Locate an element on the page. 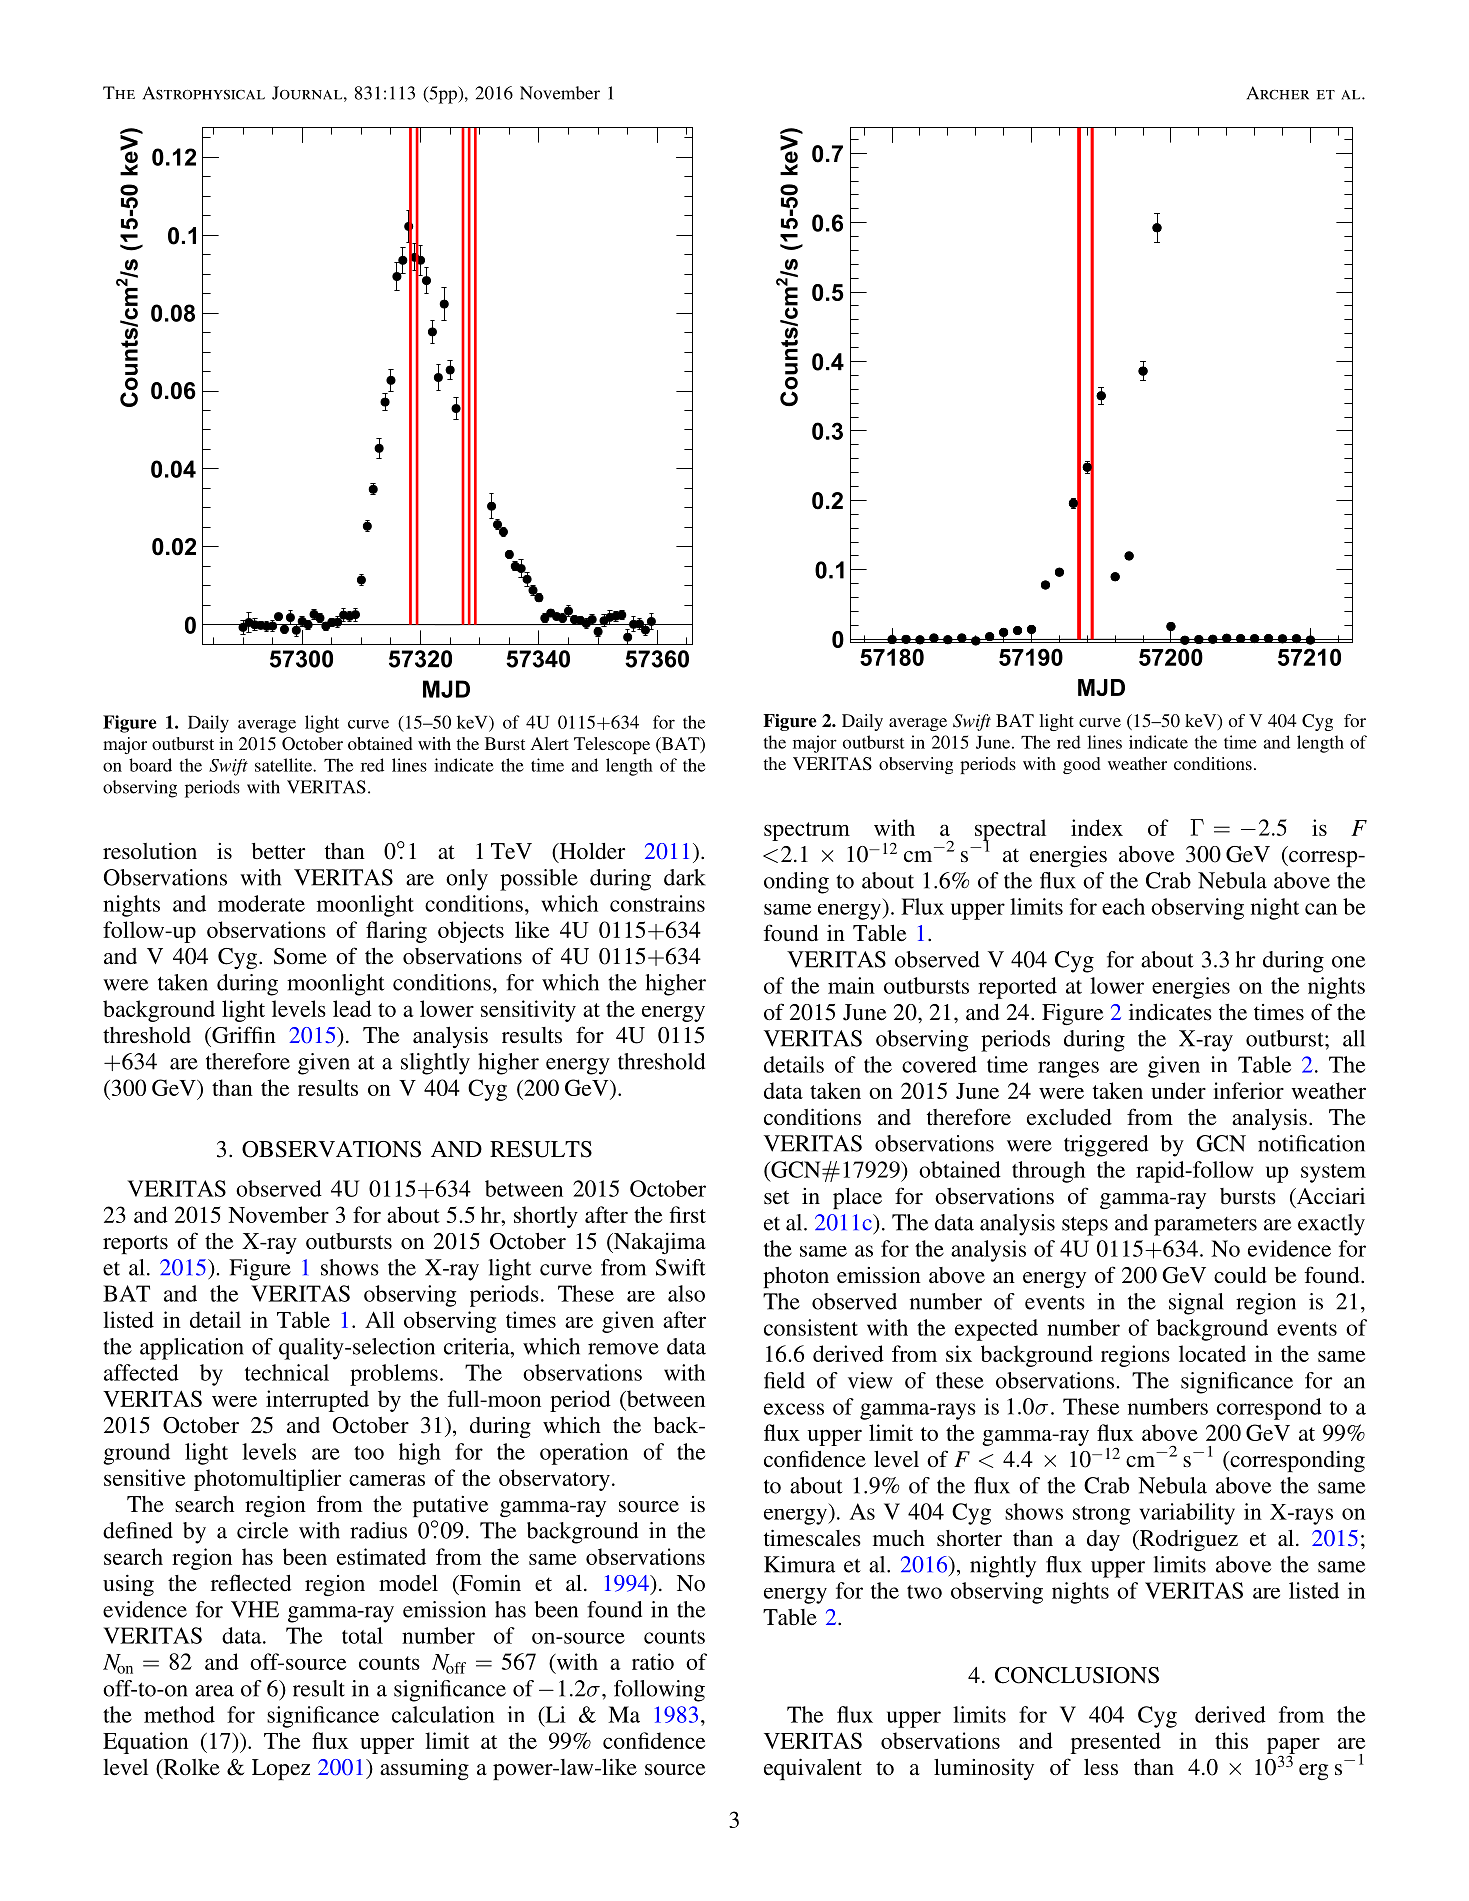  good is located at coordinates (1082, 765).
